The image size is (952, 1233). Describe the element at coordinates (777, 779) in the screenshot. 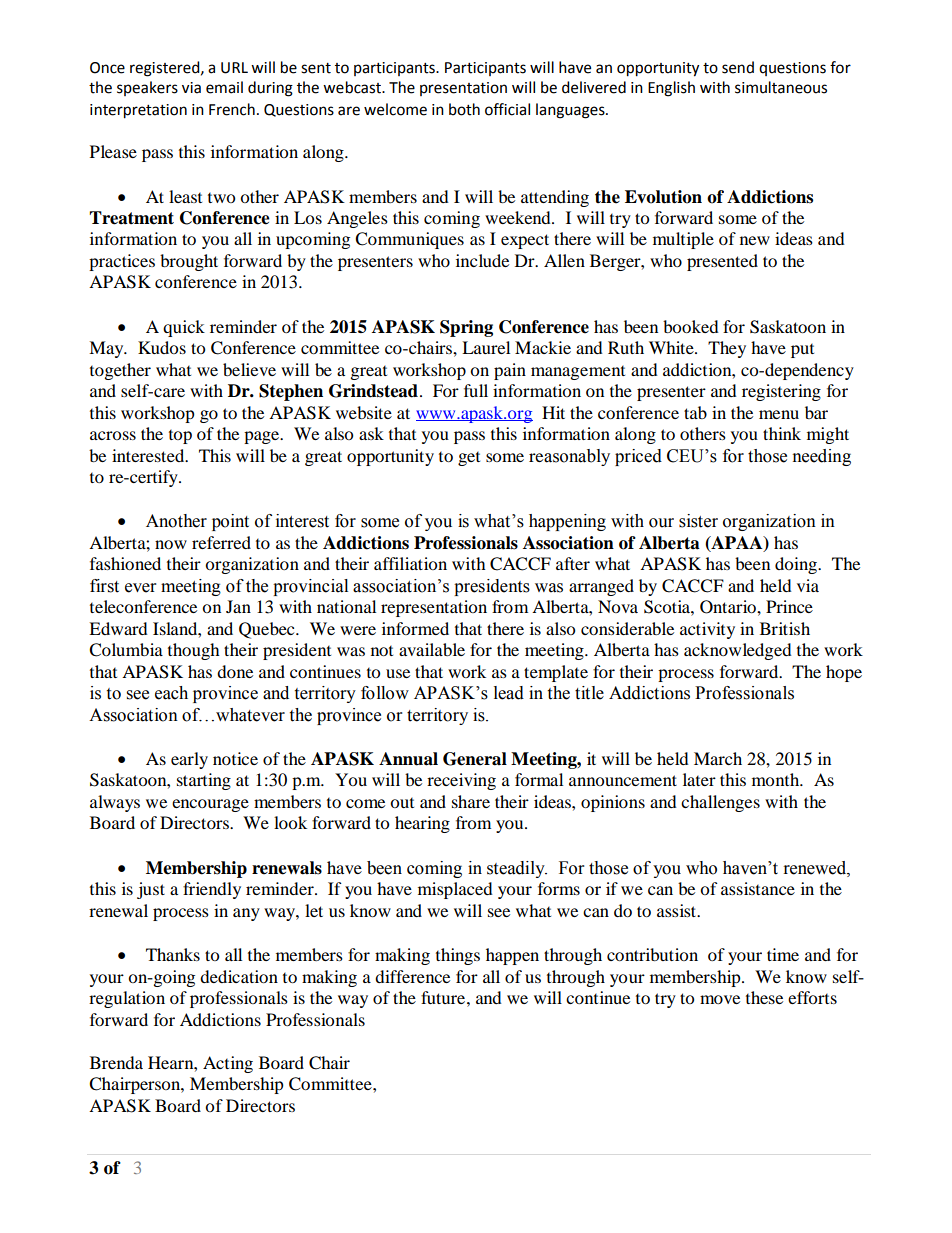

I see `month` at that location.
